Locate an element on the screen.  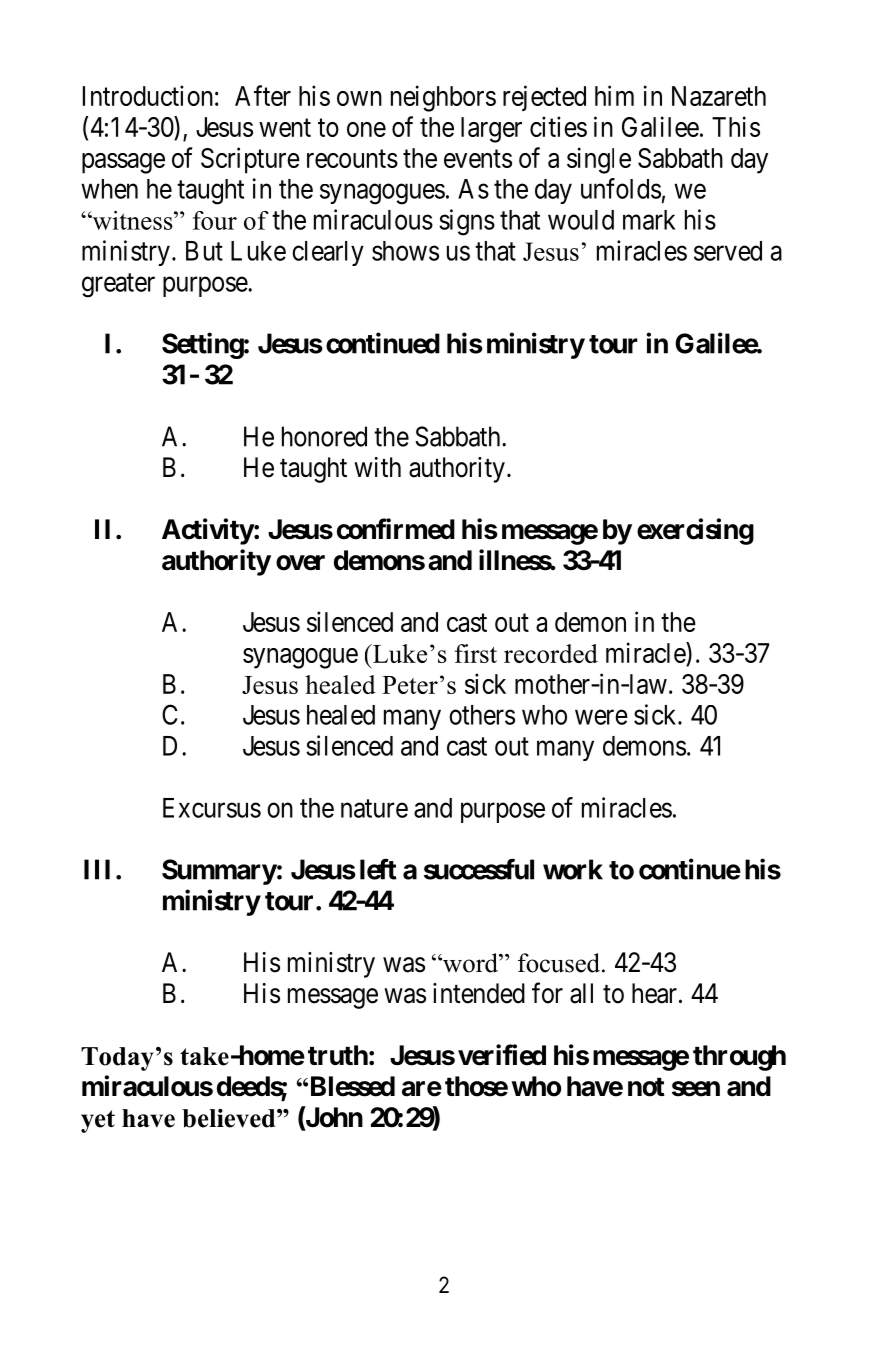
Summary is located at coordinates (219, 872).
